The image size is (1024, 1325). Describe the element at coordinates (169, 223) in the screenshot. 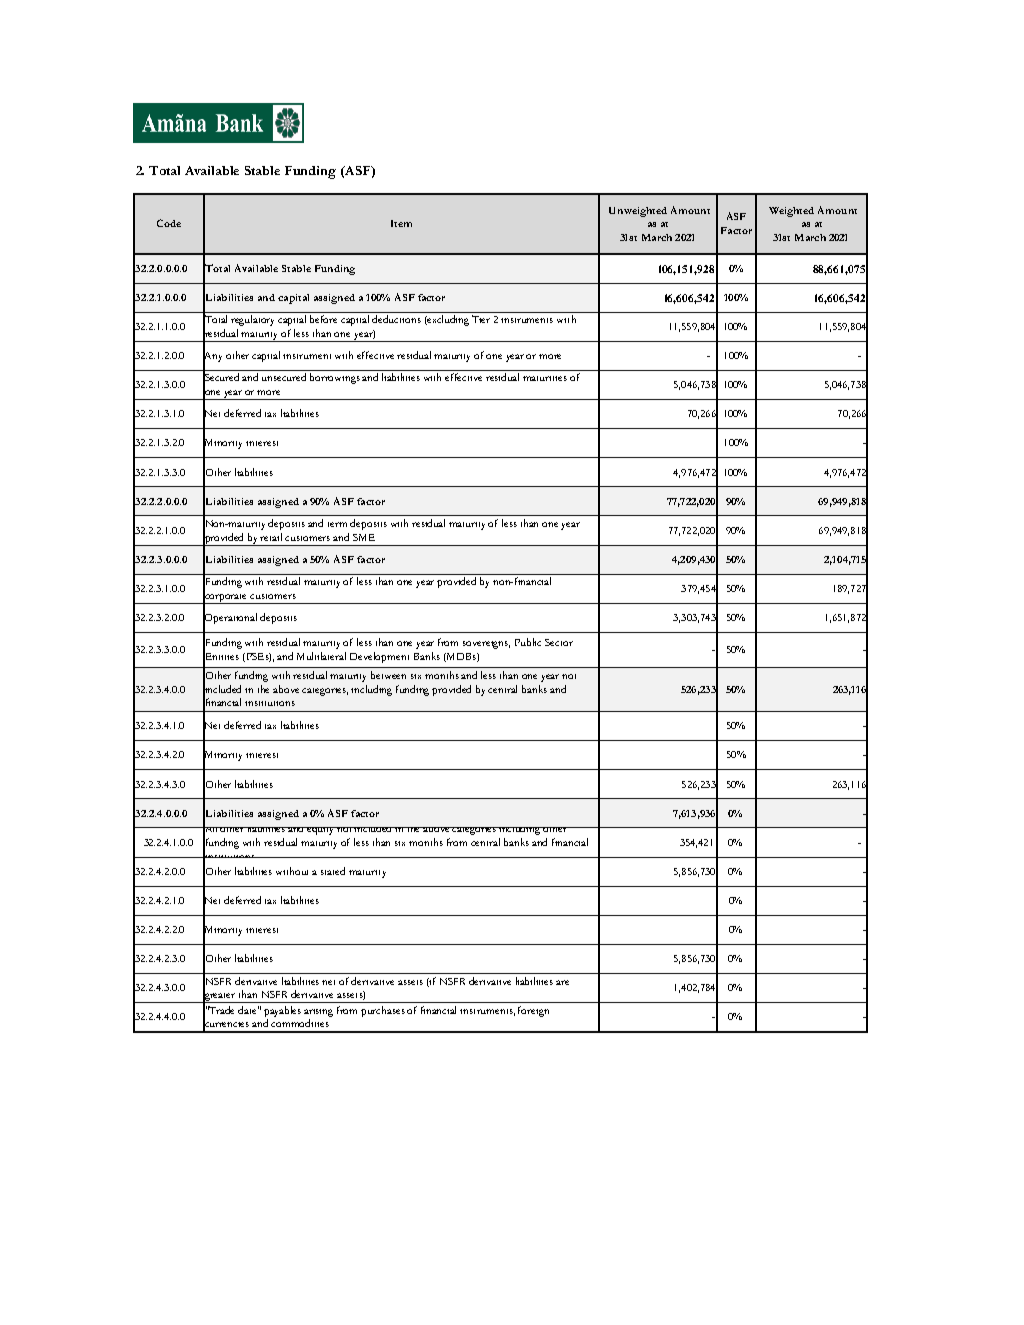

I see `Code` at that location.
